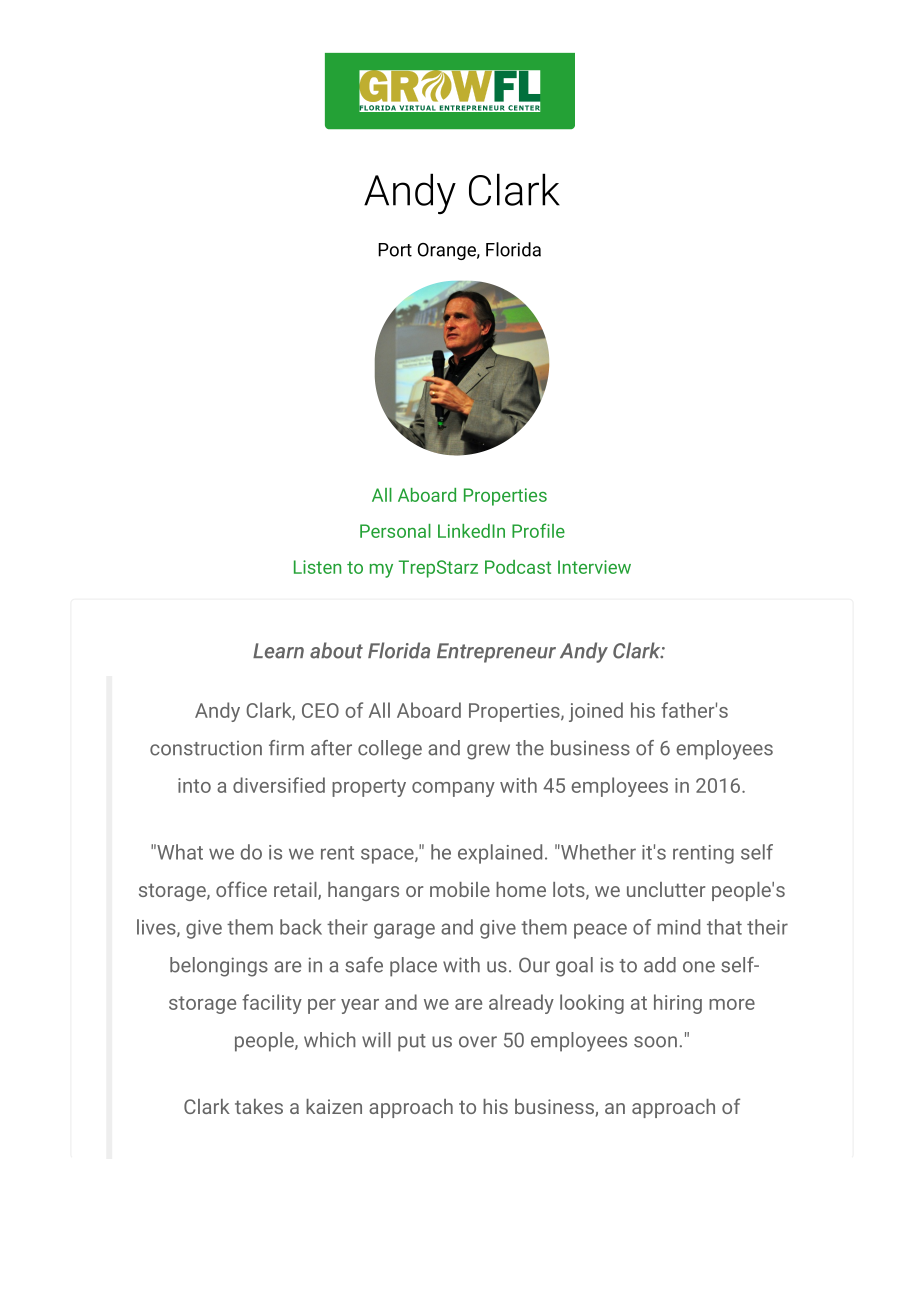  I want to click on takes, so click(259, 1106).
